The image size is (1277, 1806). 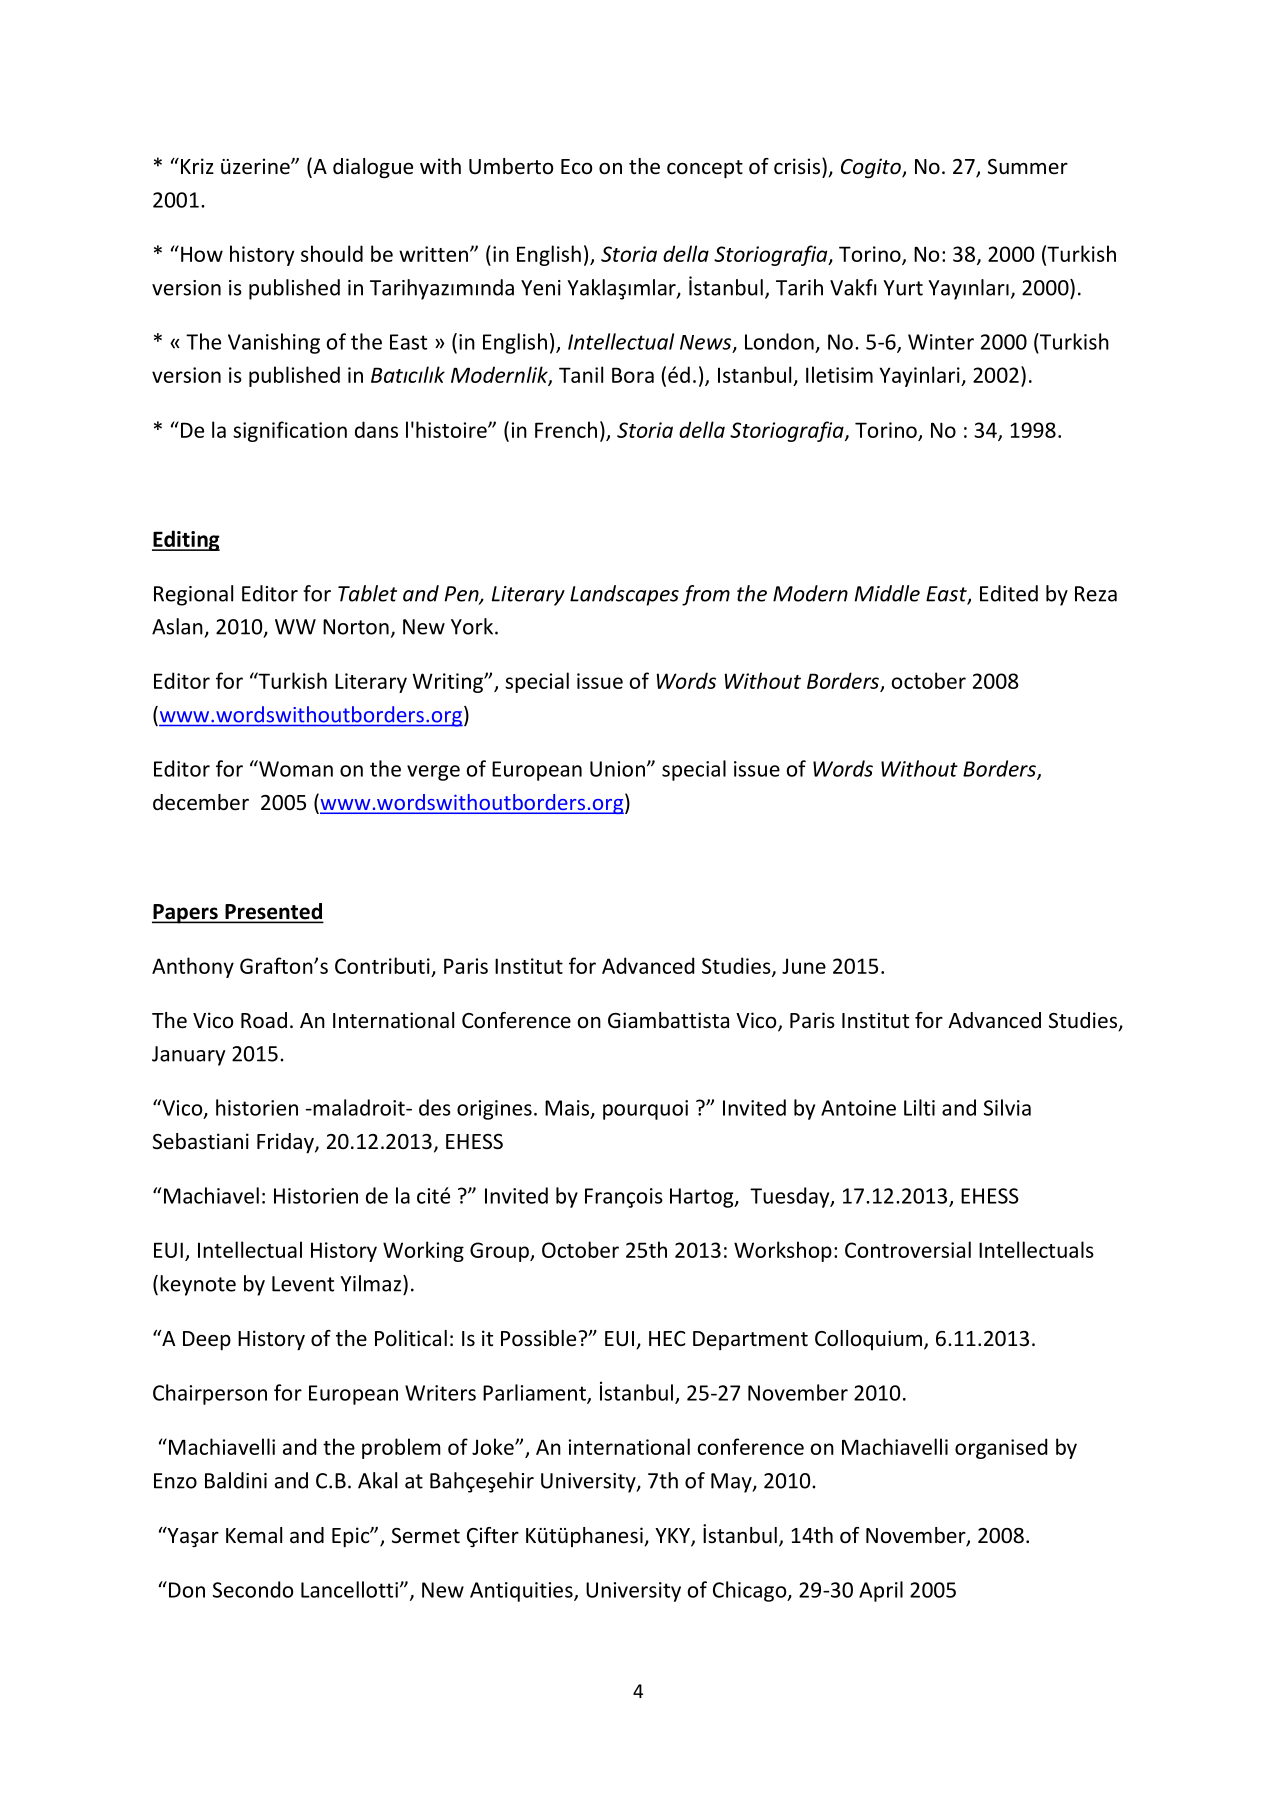 What do you see at coordinates (522, 1592) in the image?
I see `Antiquities` at bounding box center [522, 1592].
